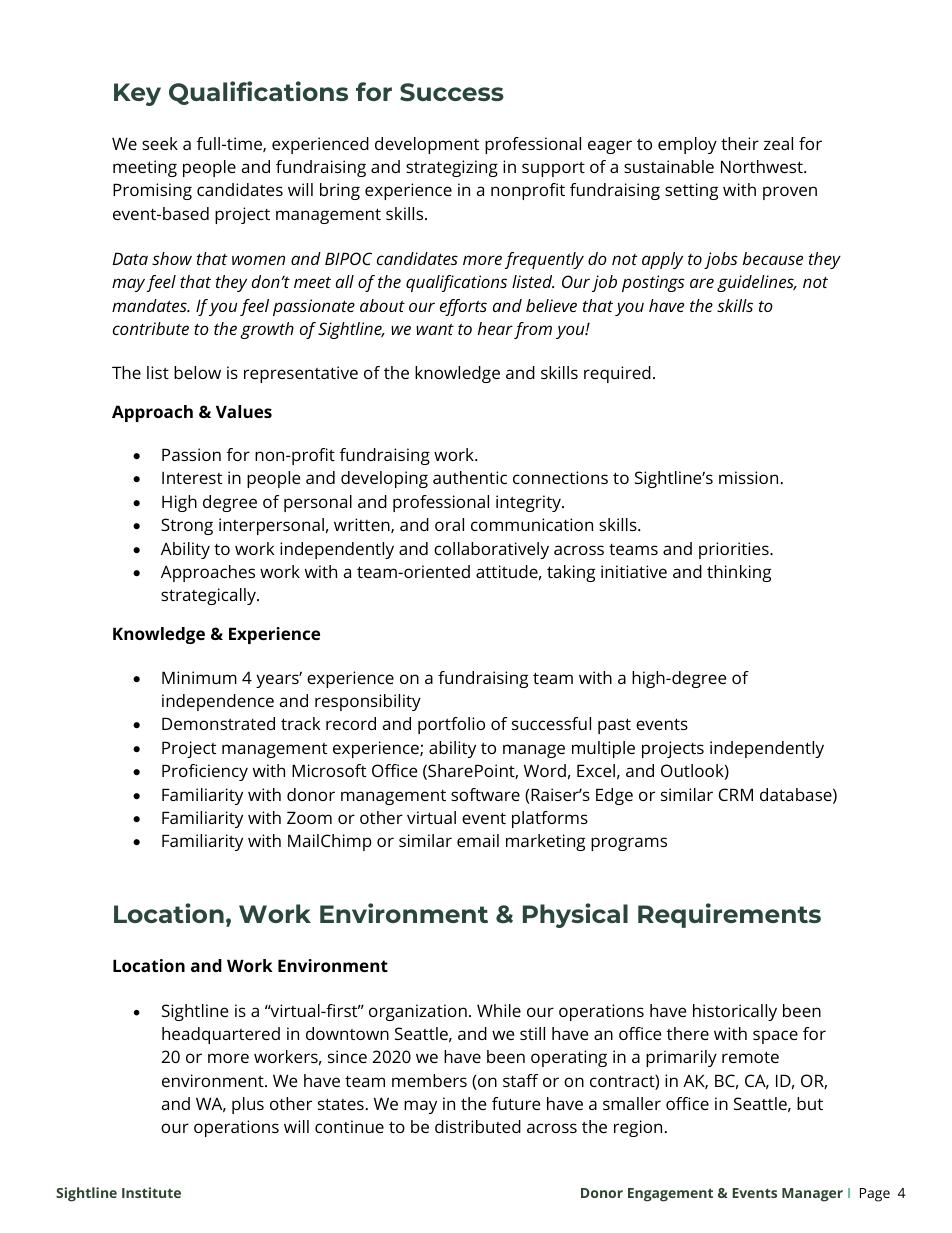 This document has height=1233, width=952. I want to click on support, so click(553, 169).
